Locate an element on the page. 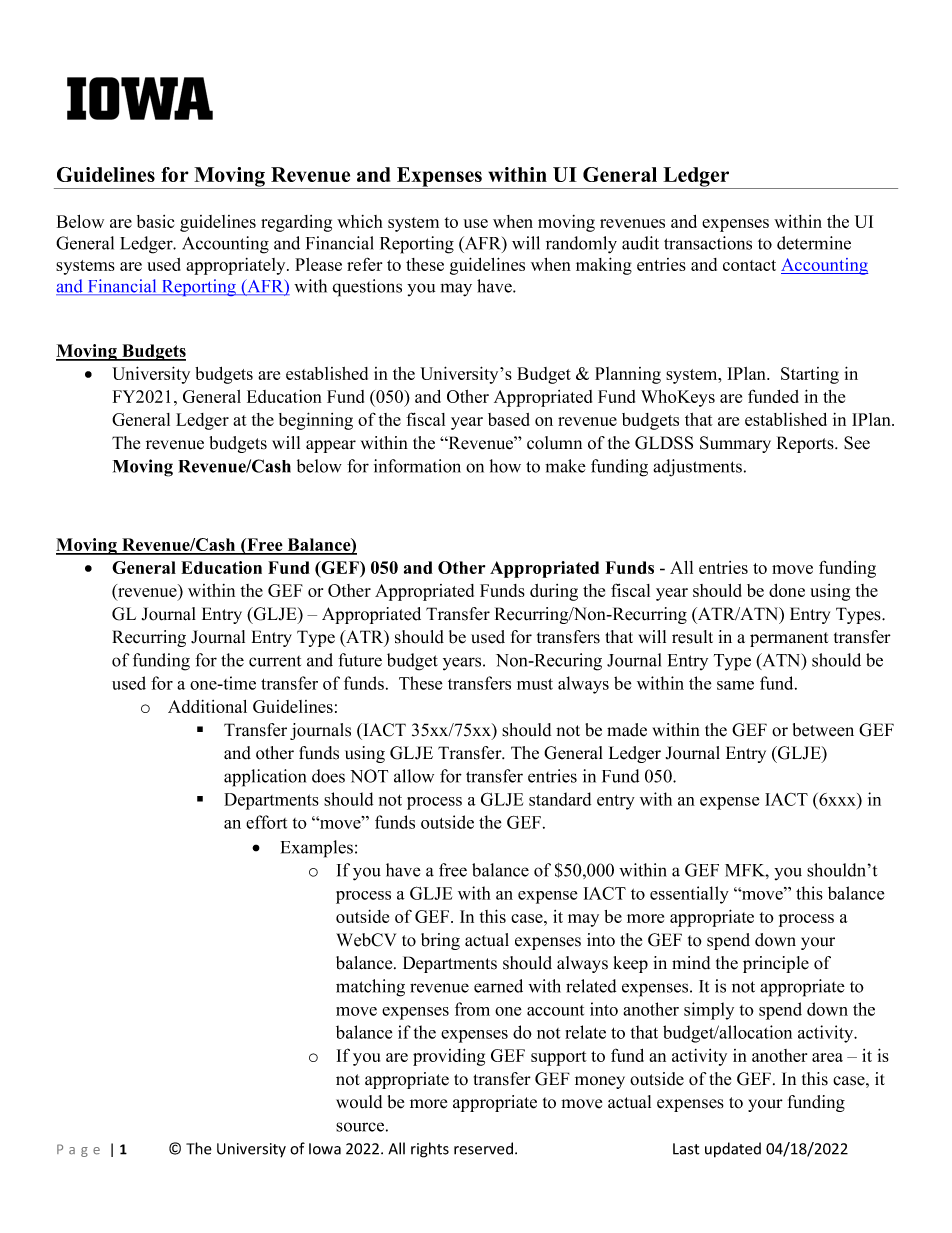  Iowa is located at coordinates (325, 1149).
